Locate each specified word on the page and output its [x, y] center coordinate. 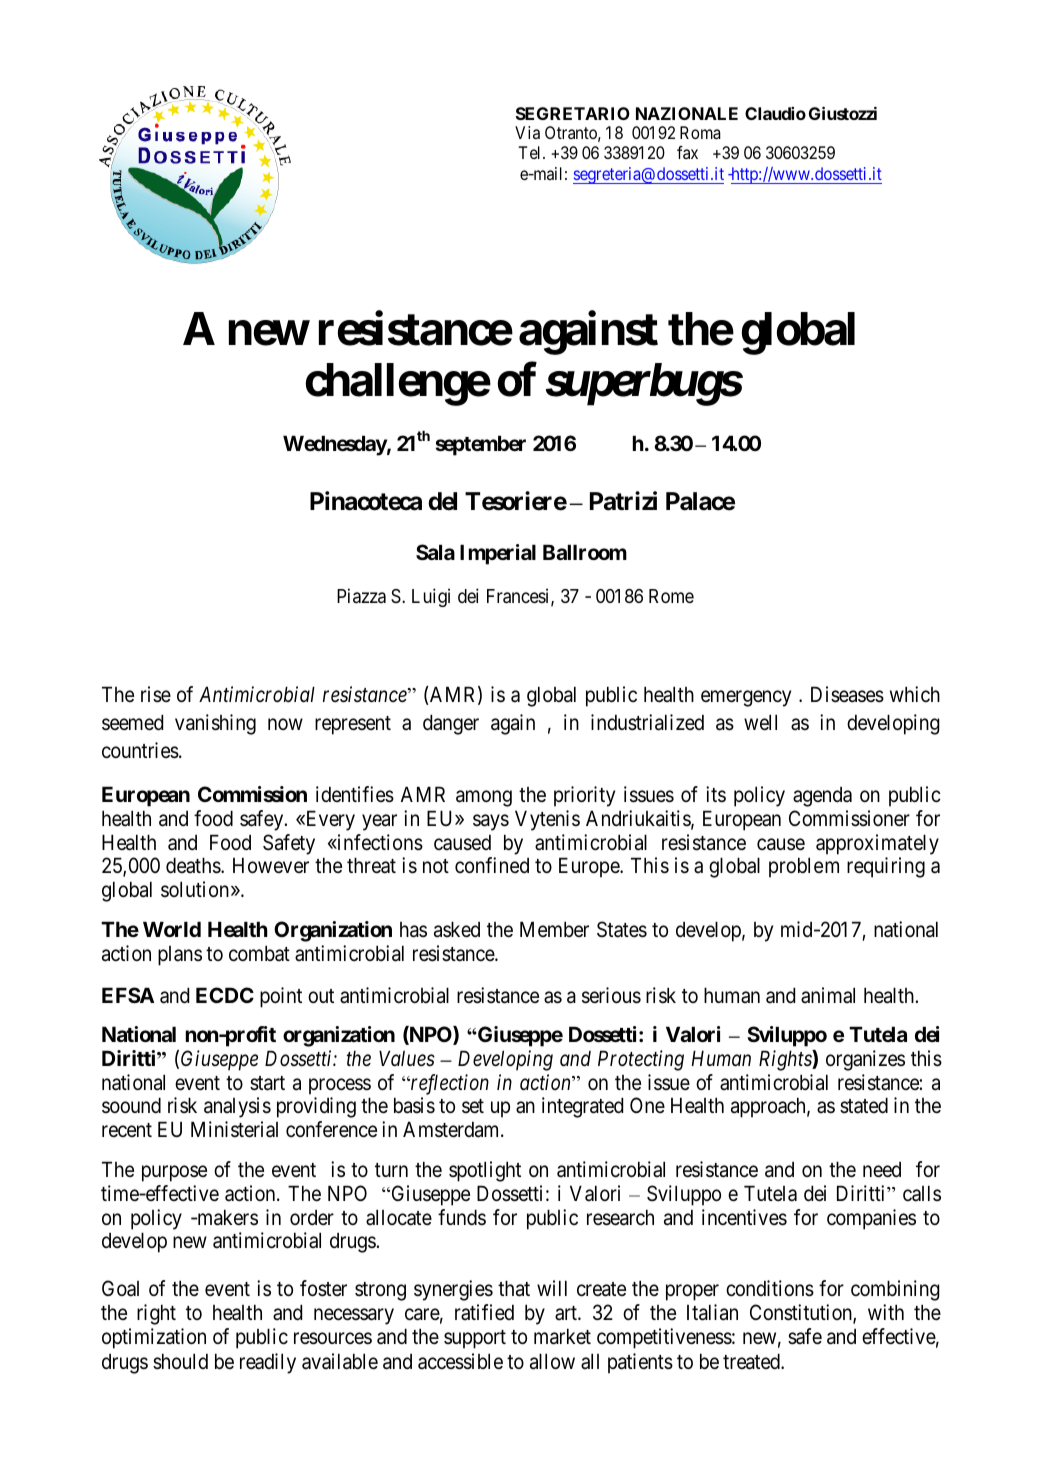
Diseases [847, 694]
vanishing [215, 724]
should [180, 1361]
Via [527, 132]
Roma [700, 132]
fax [687, 152]
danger [451, 724]
